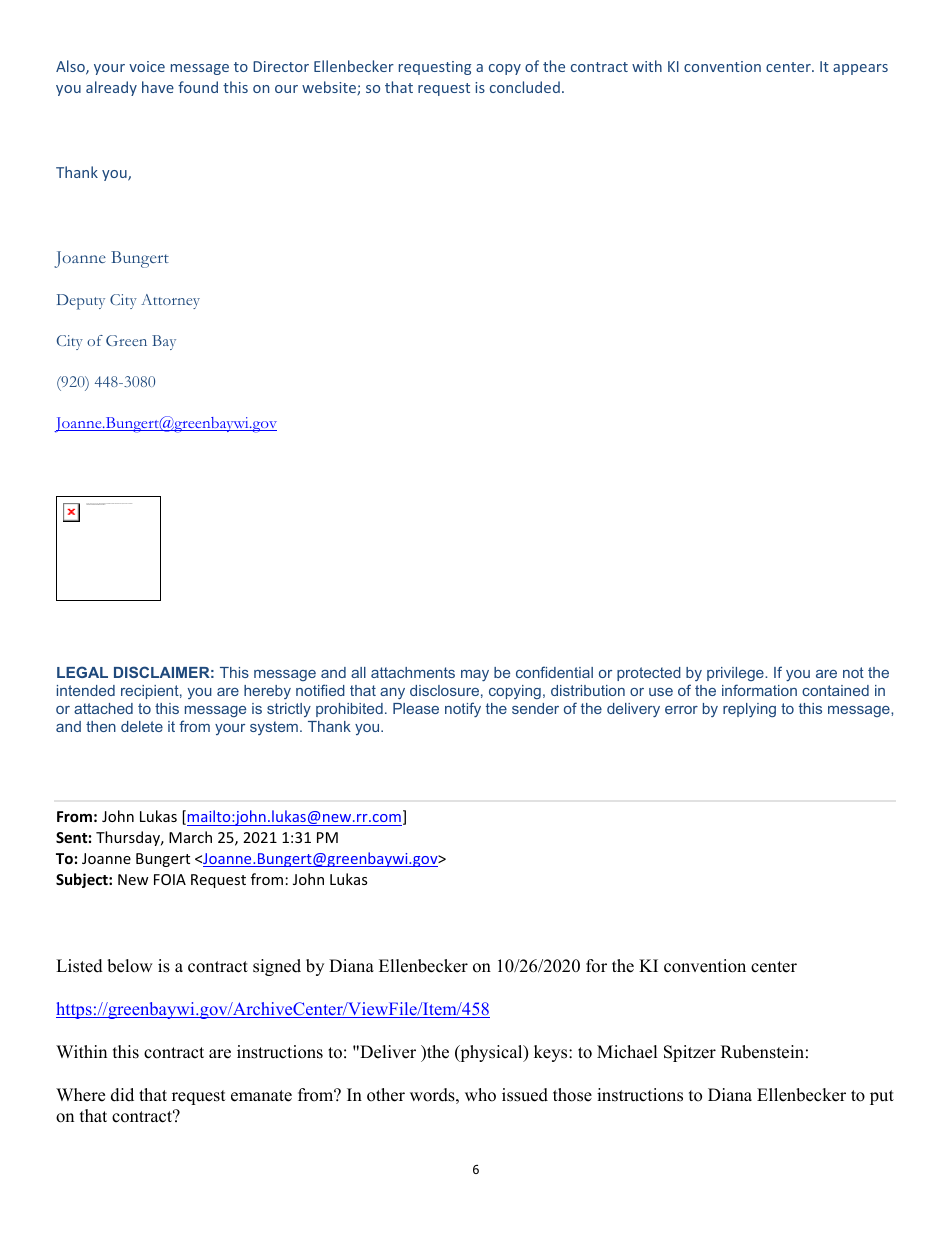 This screenshot has height=1233, width=952. Describe the element at coordinates (158, 87) in the screenshot. I see `have` at that location.
